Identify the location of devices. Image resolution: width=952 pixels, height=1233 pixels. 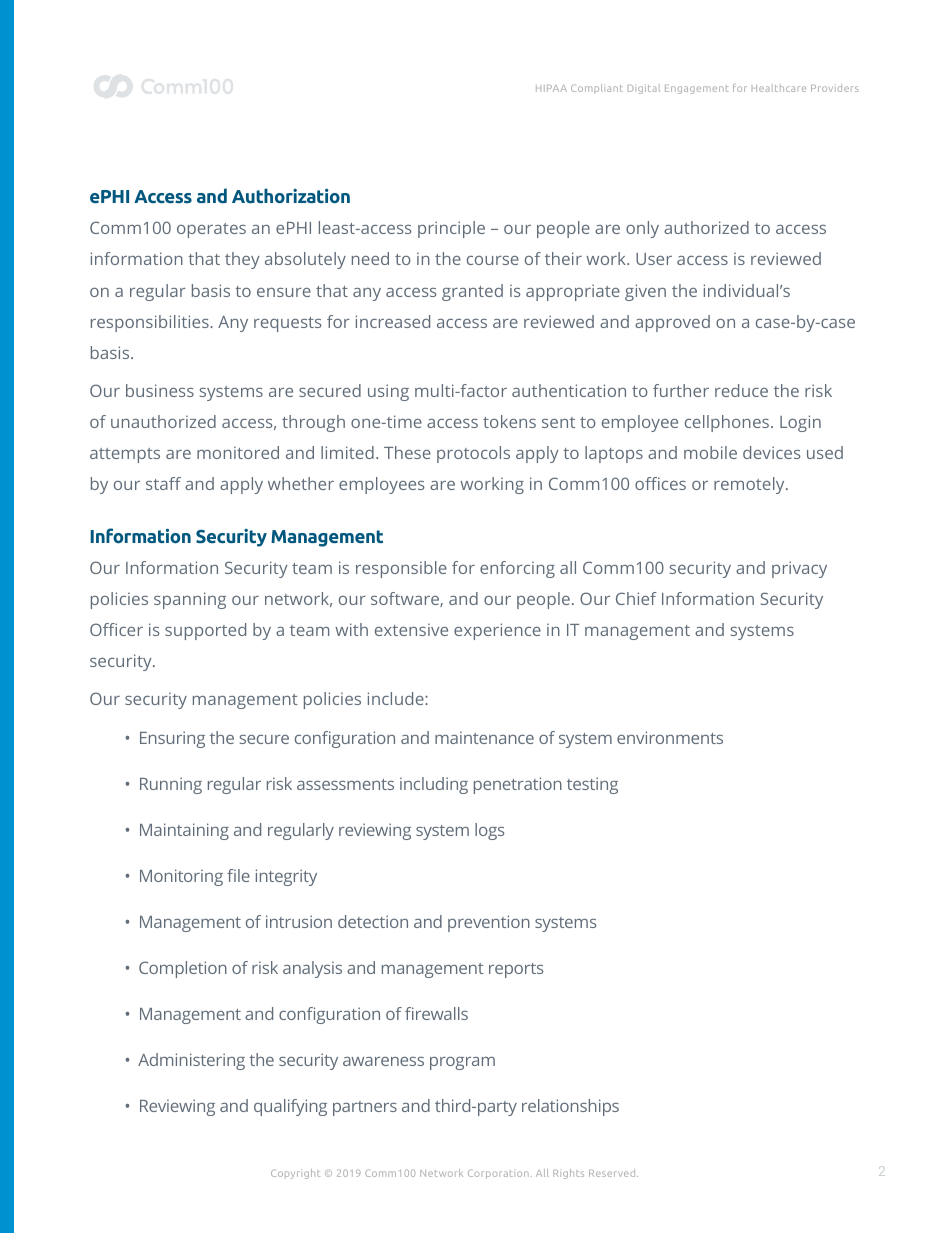
(771, 452).
